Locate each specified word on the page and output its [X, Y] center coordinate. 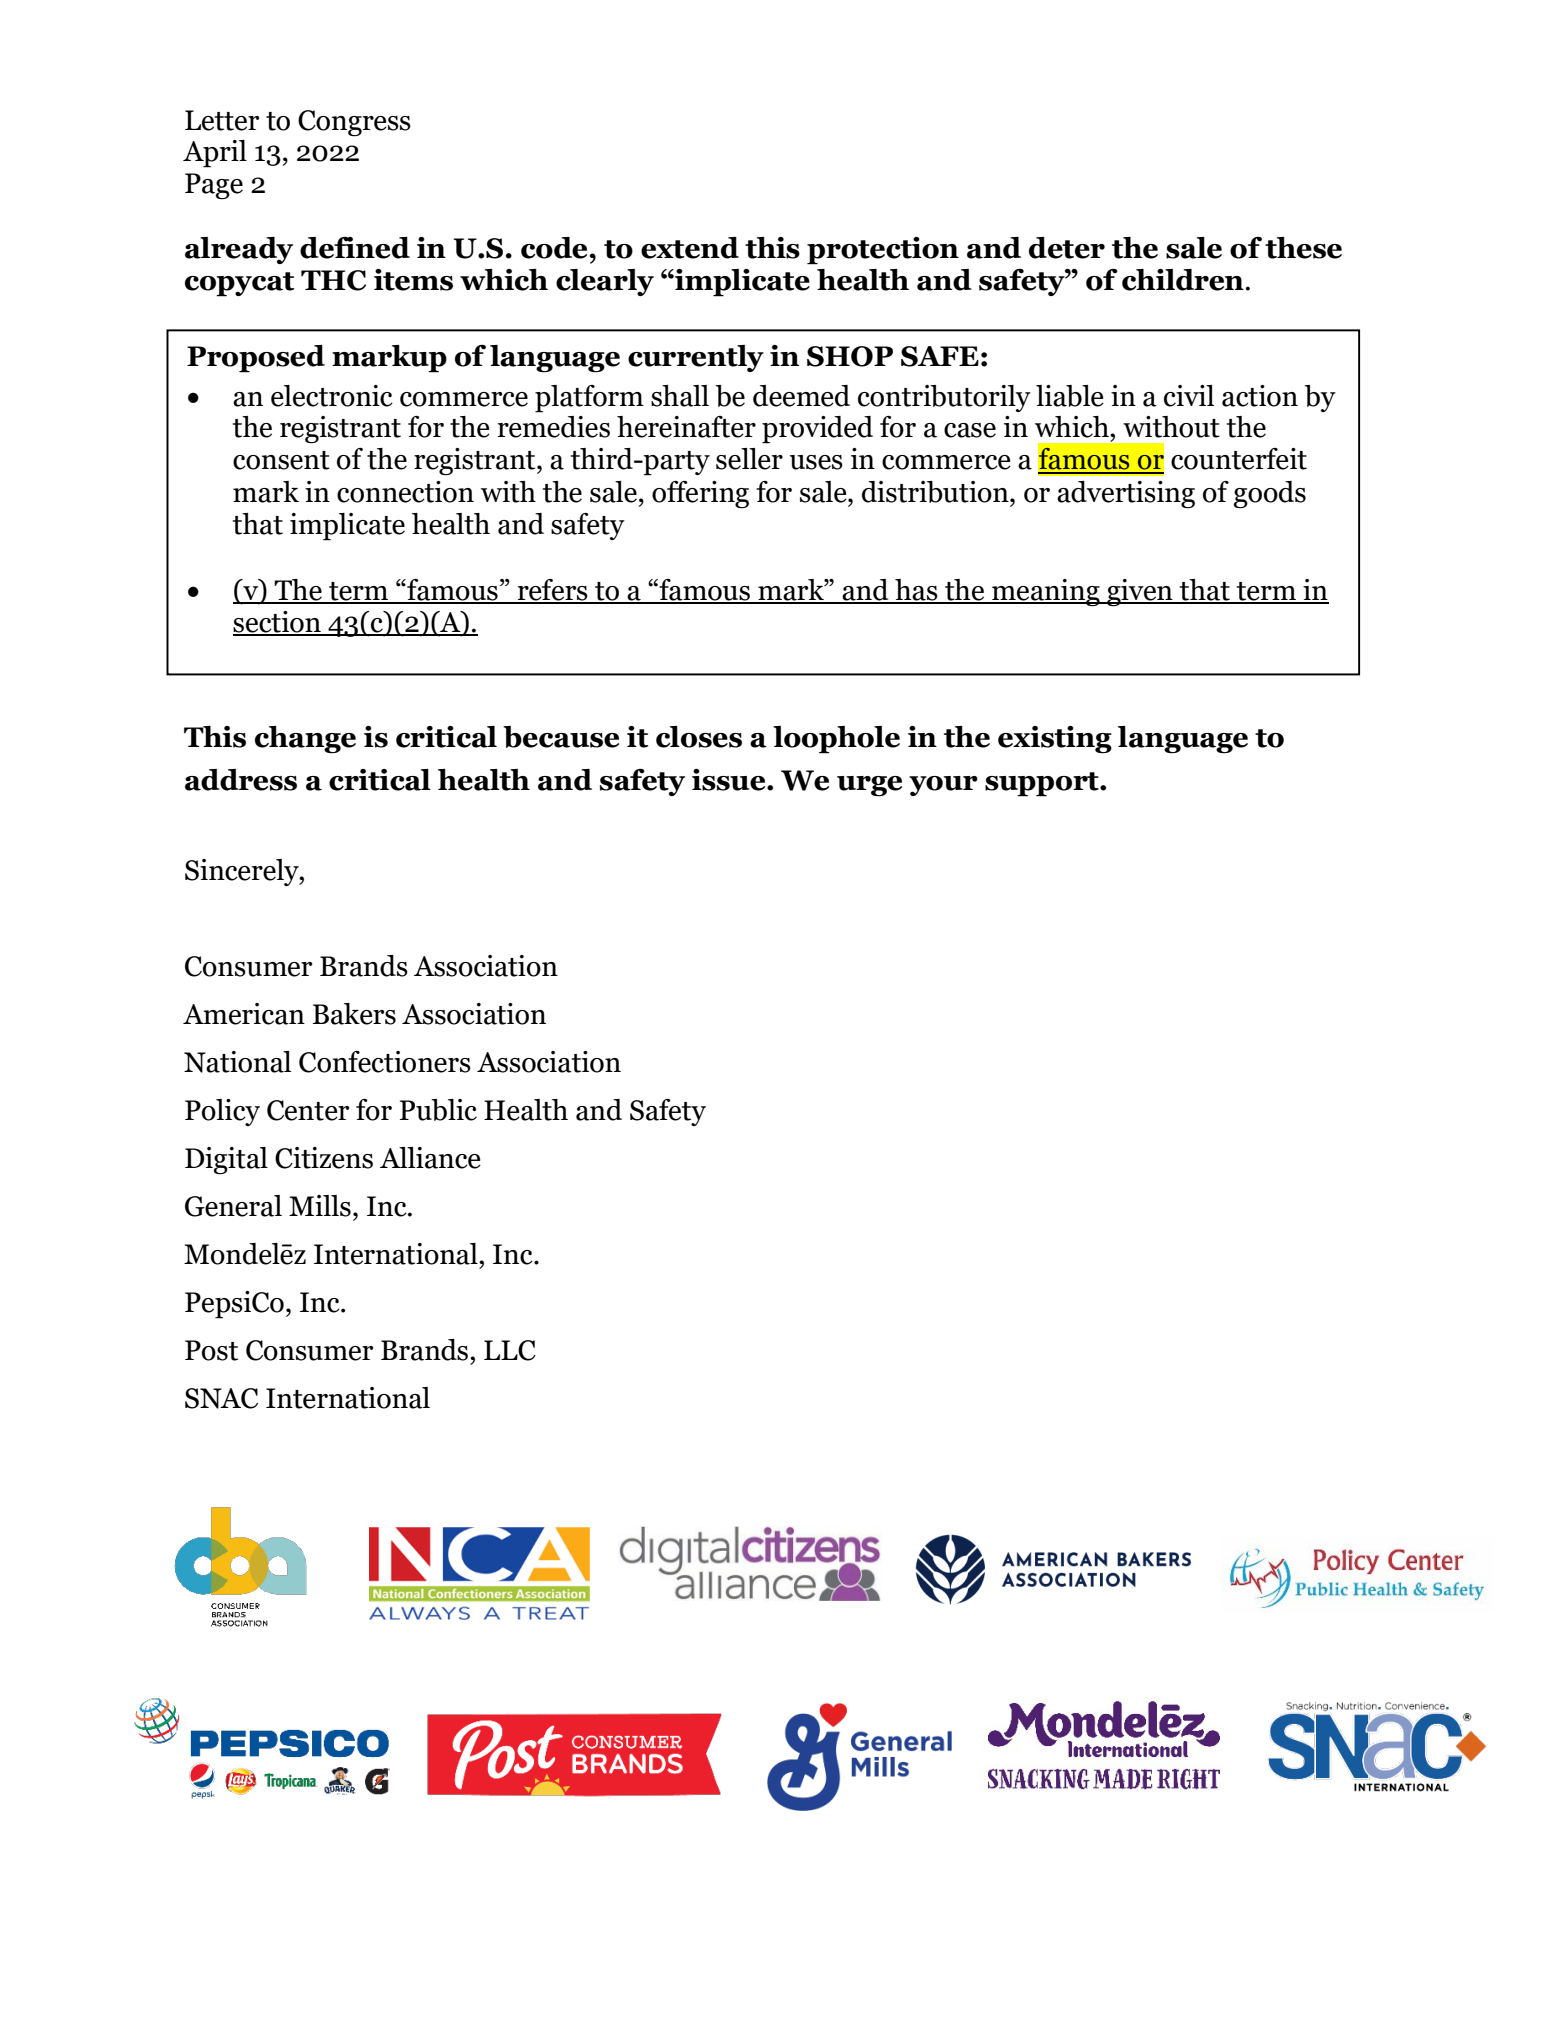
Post [211, 1350]
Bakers [354, 1014]
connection [405, 492]
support [1043, 784]
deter [1067, 248]
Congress [354, 123]
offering [700, 494]
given [1140, 592]
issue [730, 780]
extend [690, 248]
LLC [510, 1350]
